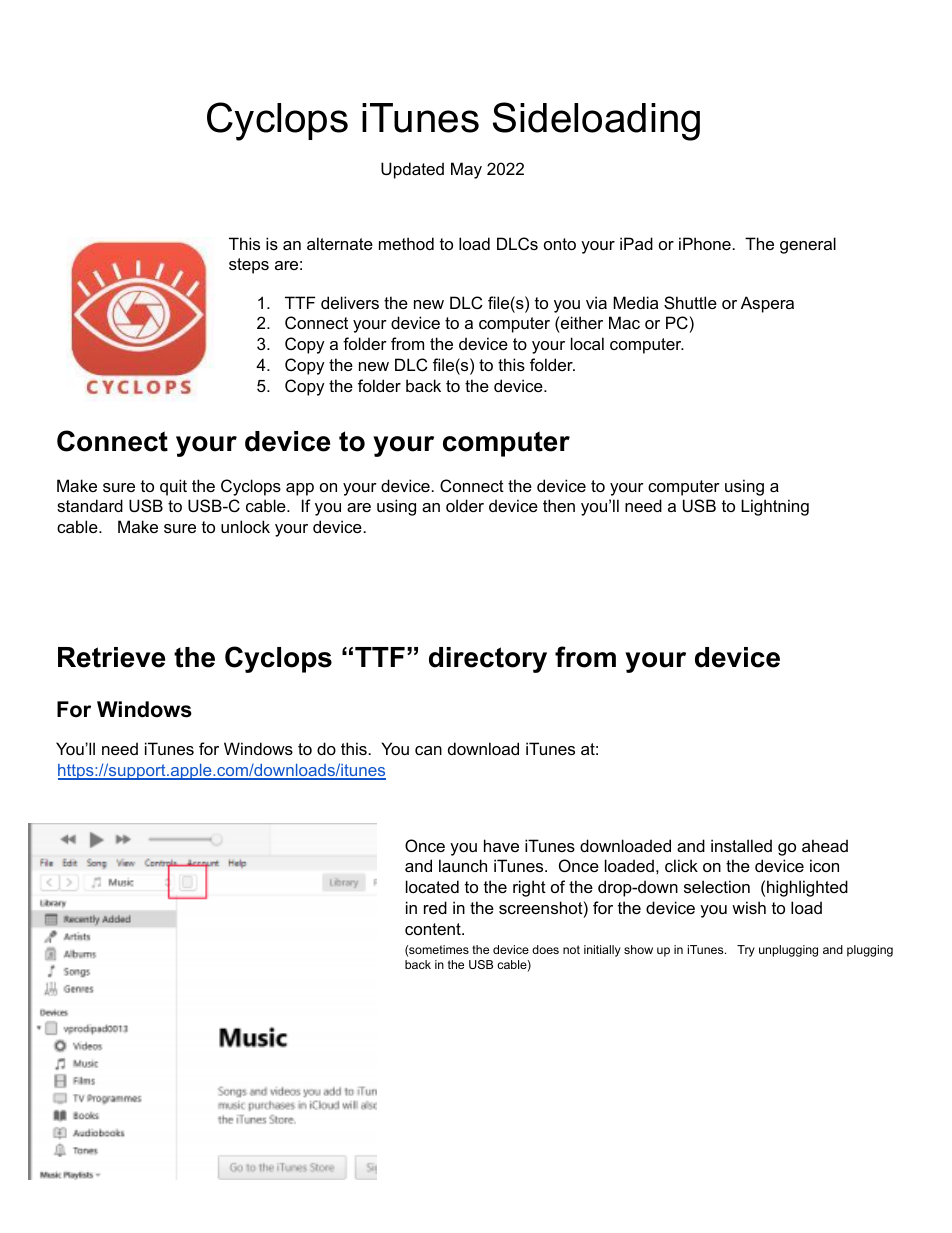 The height and width of the image is (1233, 952). What do you see at coordinates (690, 302) in the image?
I see `Shuttle` at bounding box center [690, 302].
